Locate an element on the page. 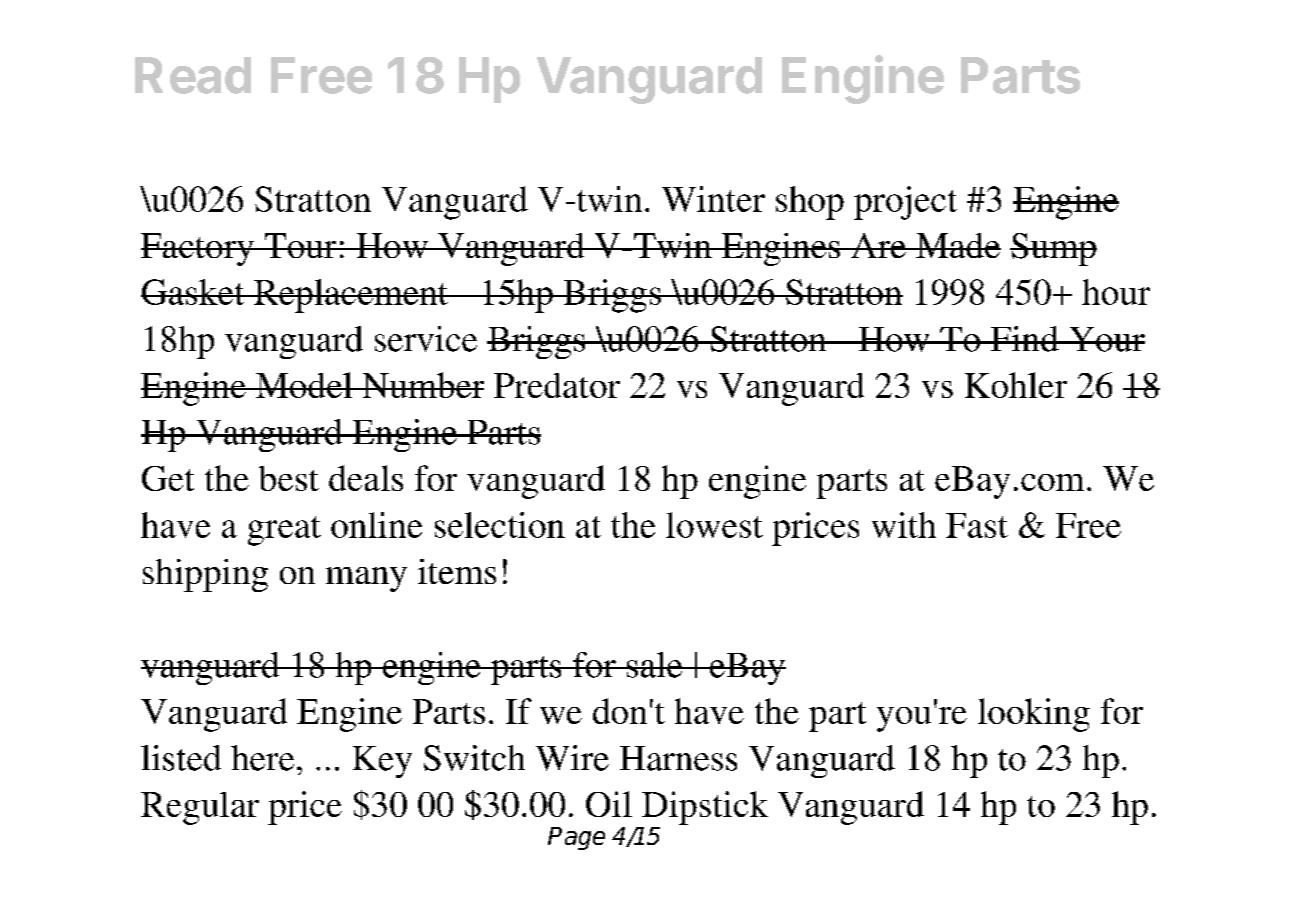  Fast is located at coordinates (977, 525).
